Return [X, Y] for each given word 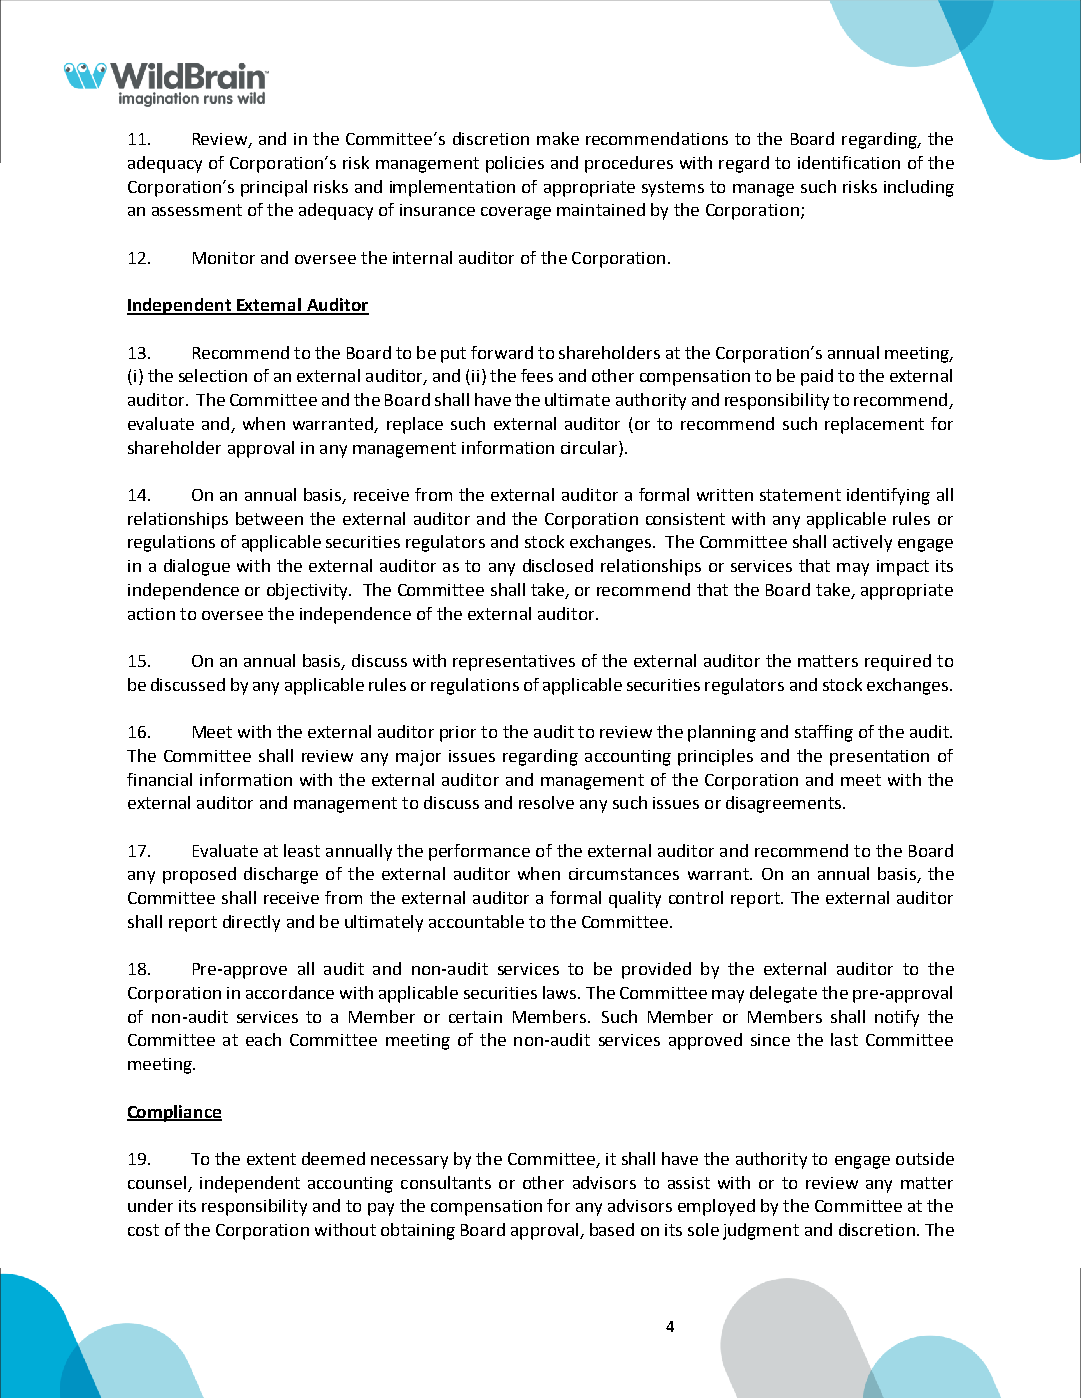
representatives [514, 663]
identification [849, 162]
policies [515, 164]
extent [271, 1159]
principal [274, 188]
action [151, 614]
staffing [824, 733]
